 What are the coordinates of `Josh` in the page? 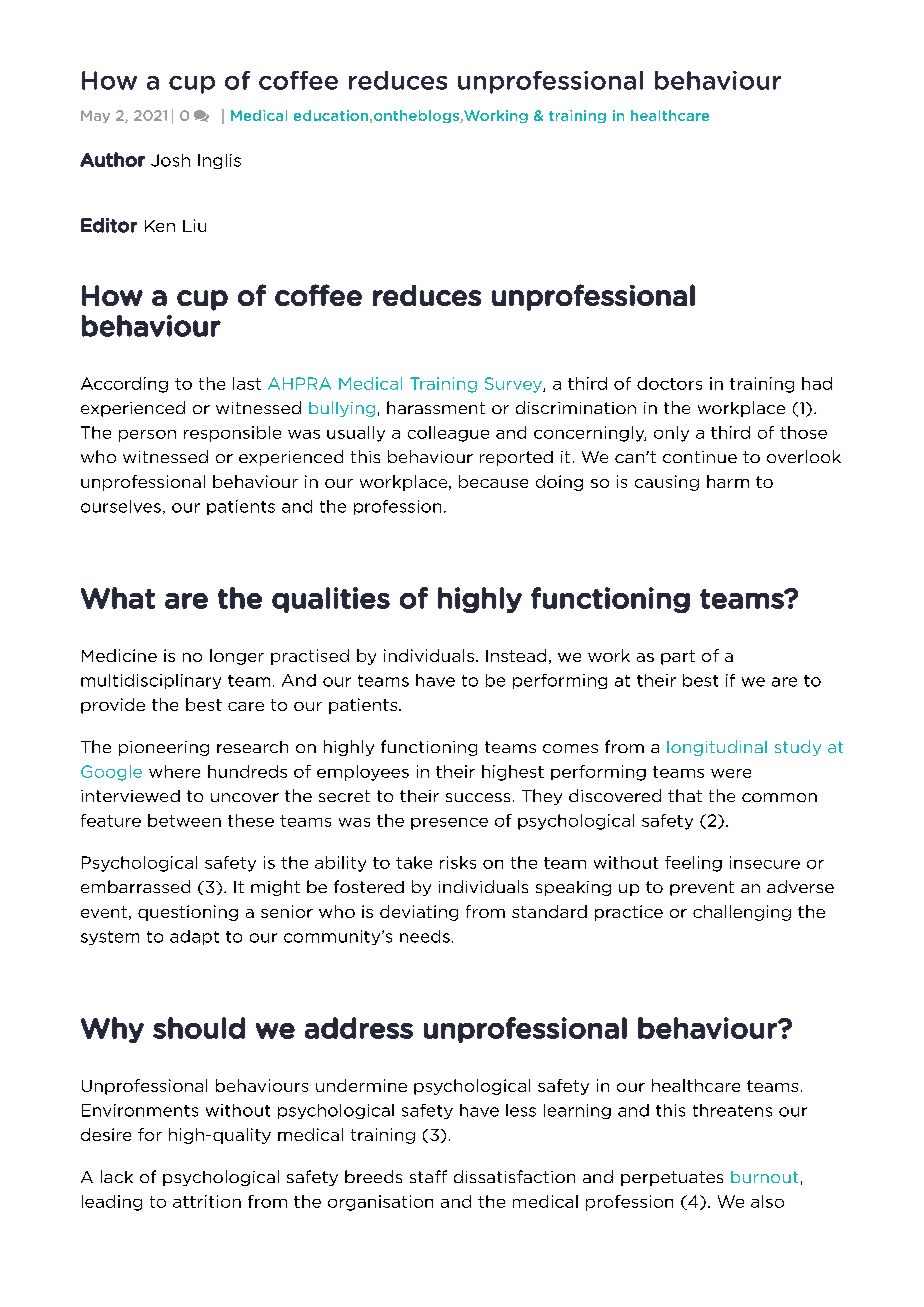 It's located at (170, 160).
